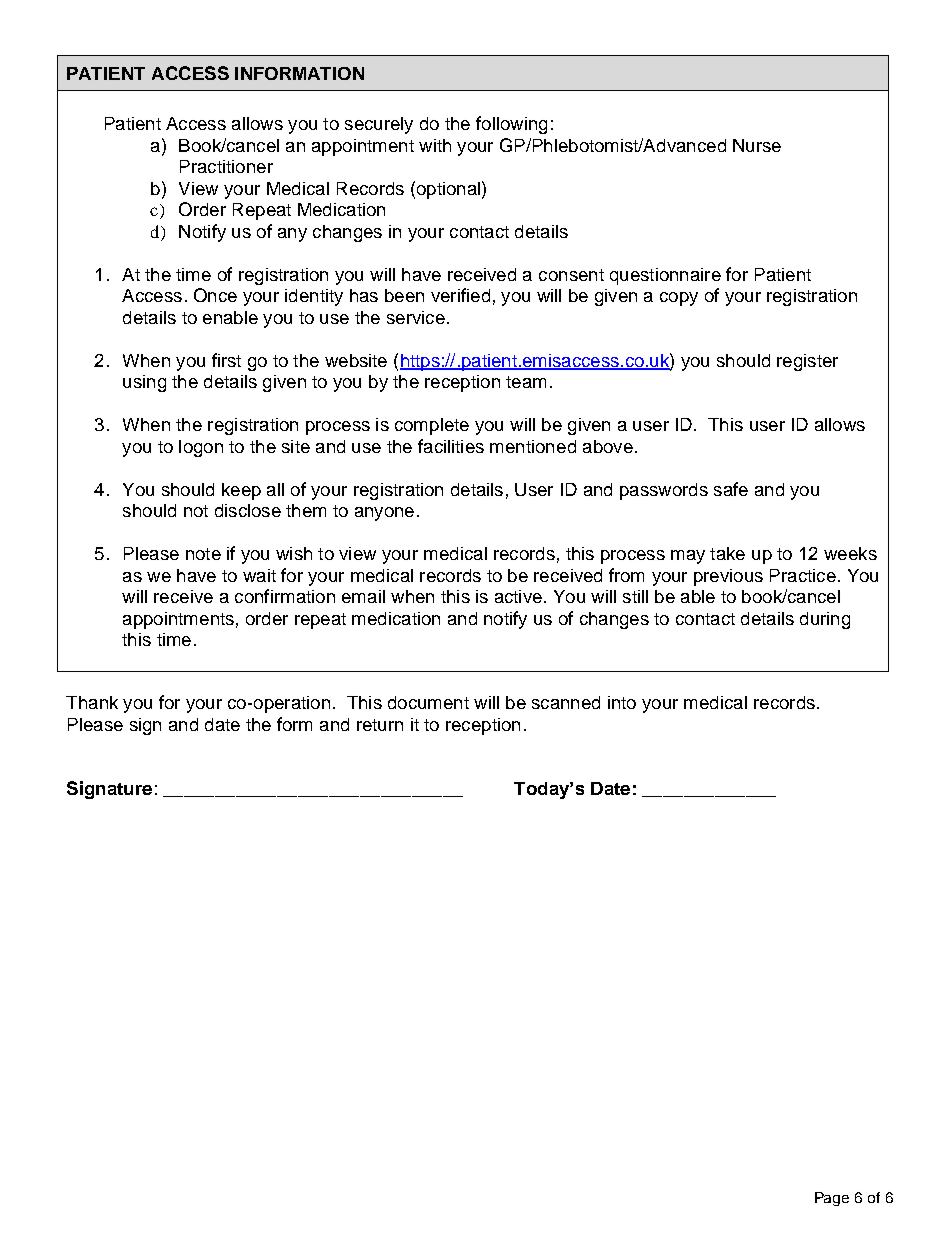  What do you see at coordinates (622, 702) in the screenshot?
I see `into` at bounding box center [622, 702].
